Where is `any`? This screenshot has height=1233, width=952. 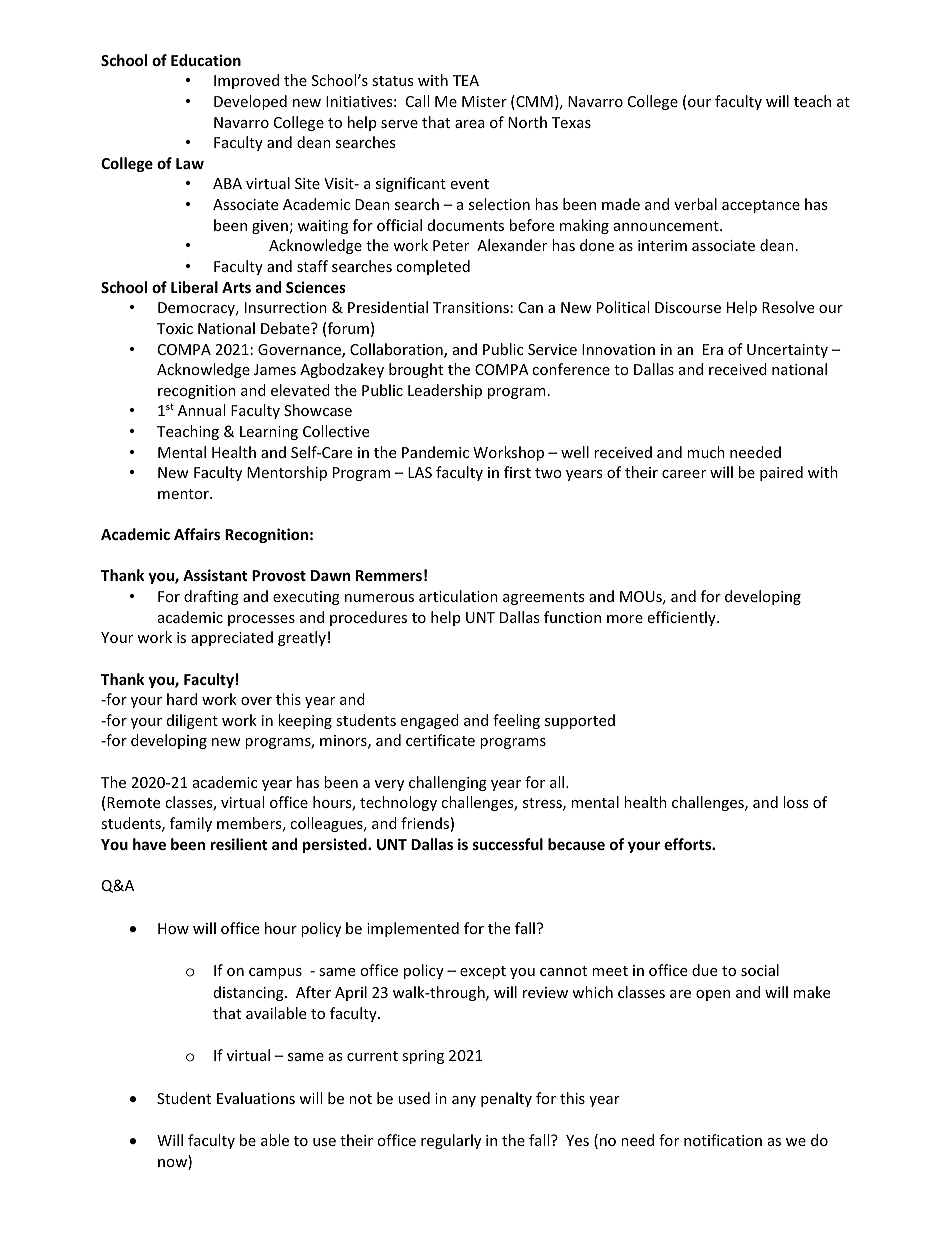 any is located at coordinates (464, 1101).
